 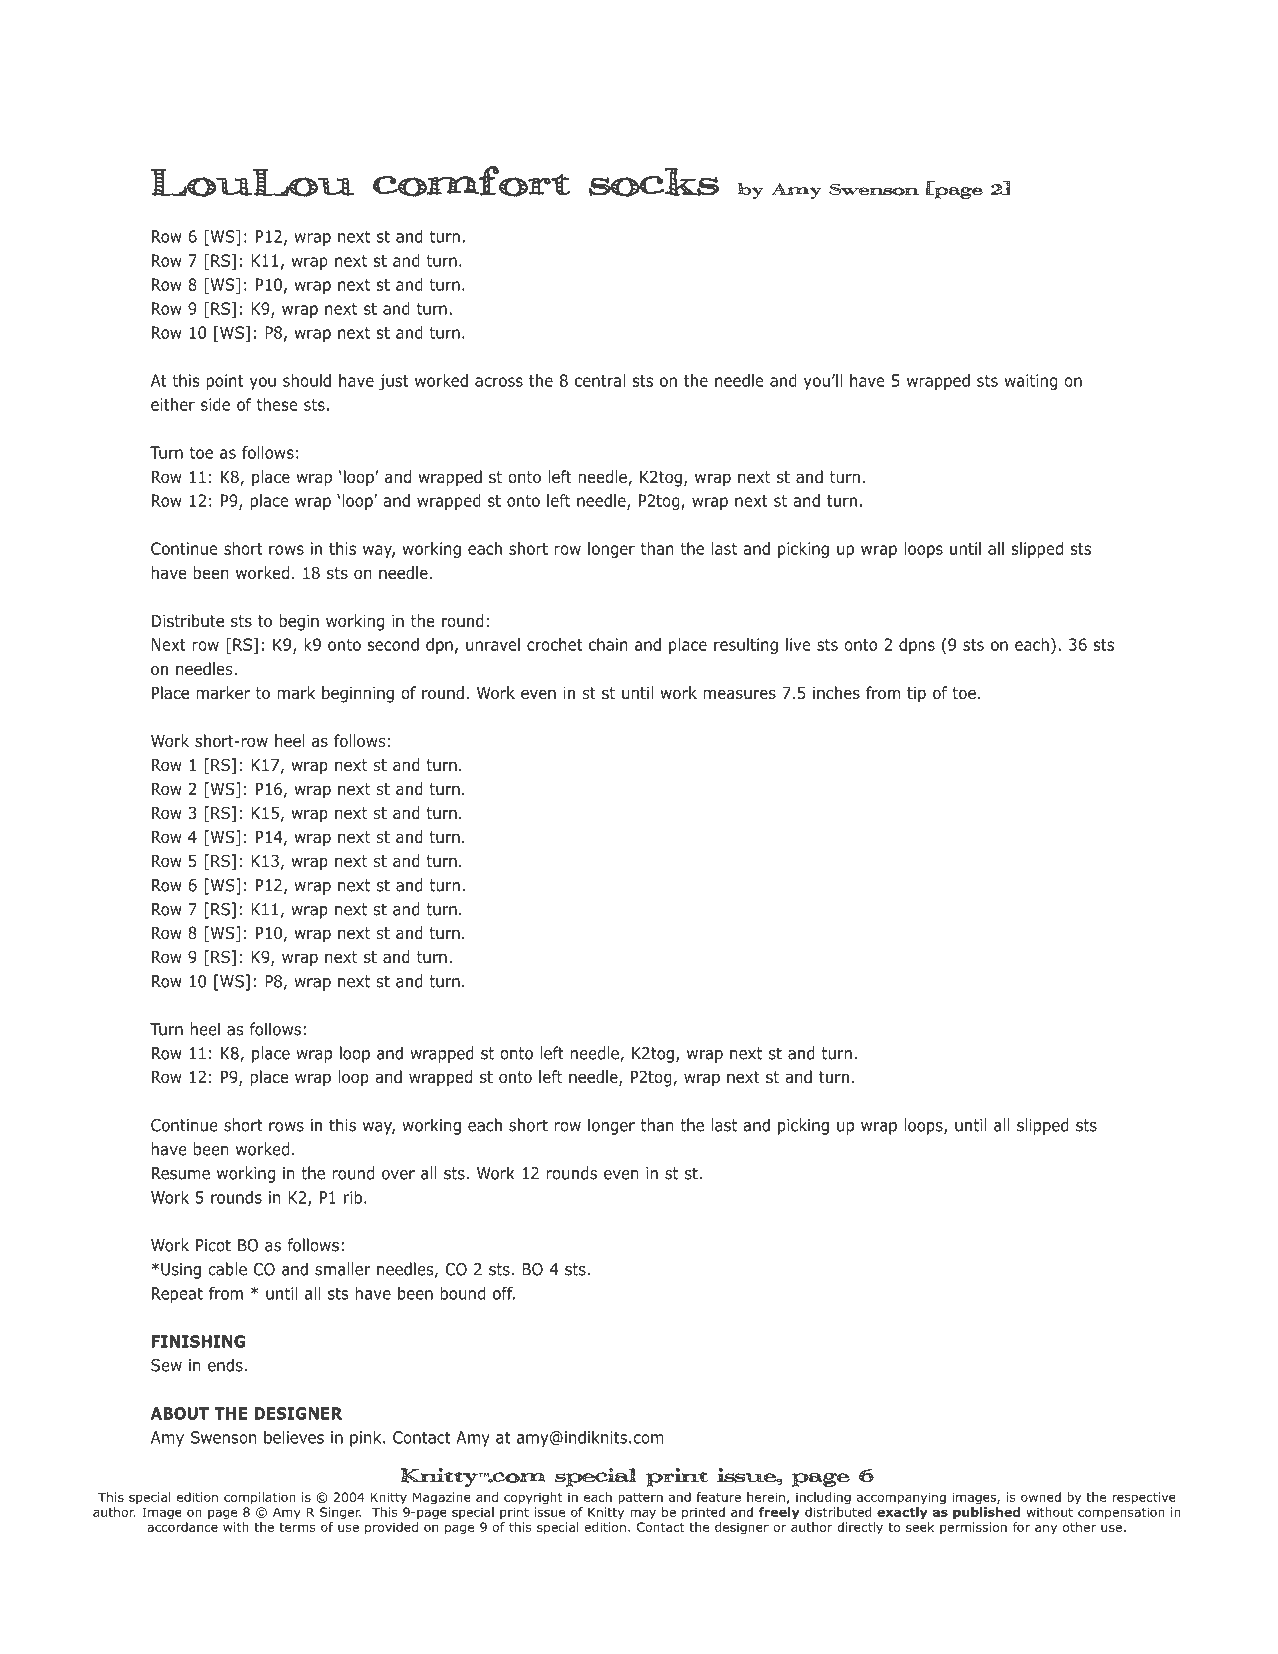 What do you see at coordinates (277, 404) in the screenshot?
I see `these` at bounding box center [277, 404].
